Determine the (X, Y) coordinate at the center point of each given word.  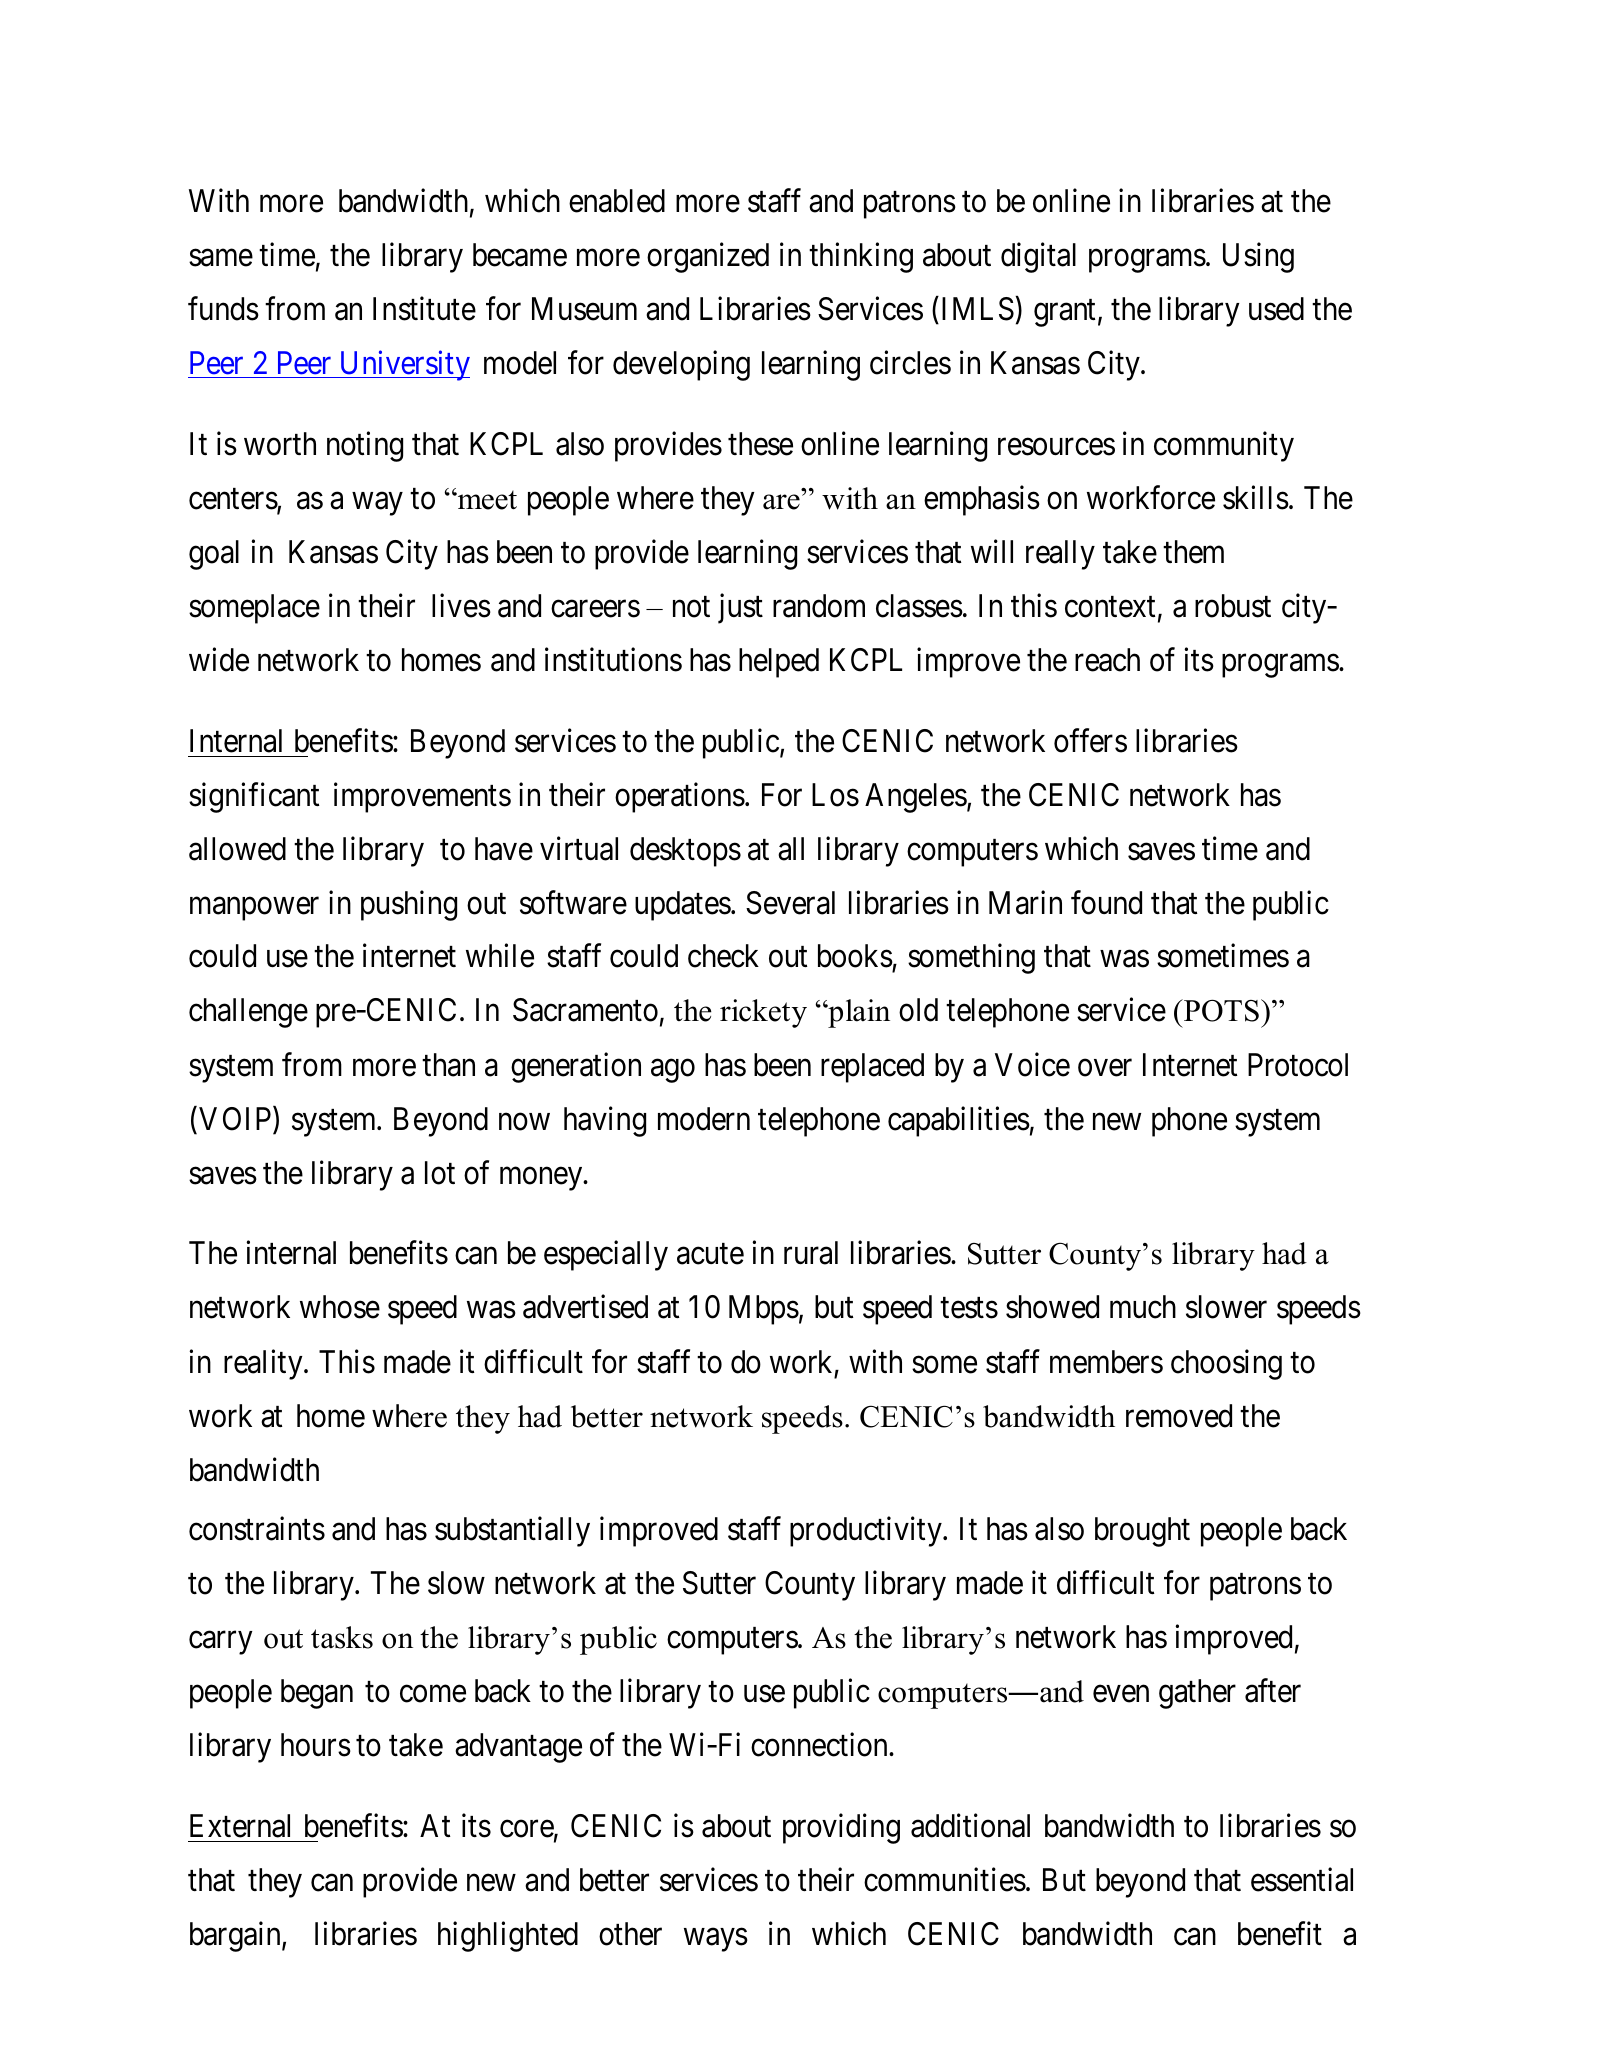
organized (708, 257)
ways (716, 1940)
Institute (424, 308)
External (240, 1826)
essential (1302, 1880)
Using (1258, 257)
